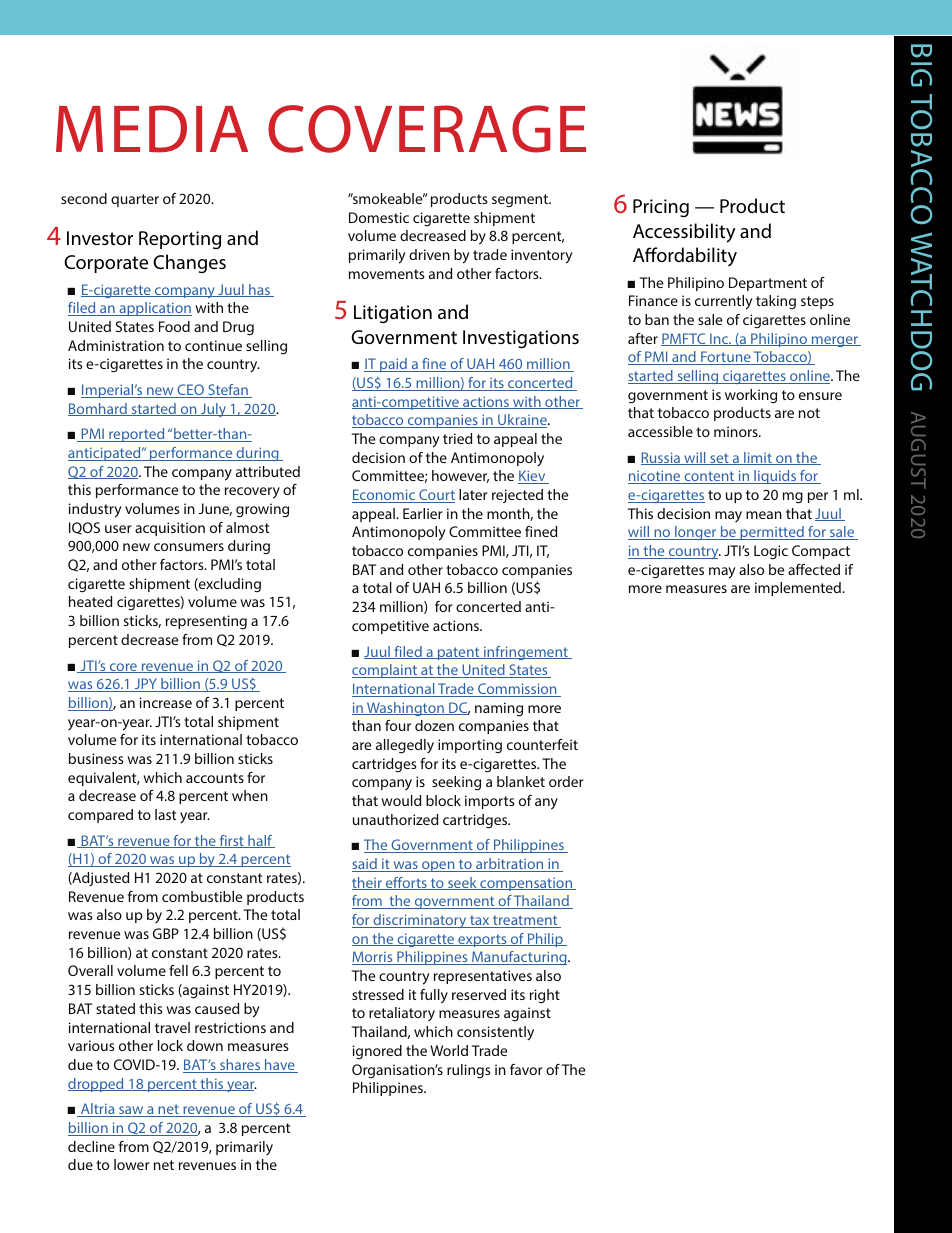 Image resolution: width=952 pixels, height=1233 pixels. Describe the element at coordinates (469, 1071) in the screenshot. I see `rulings` at that location.
